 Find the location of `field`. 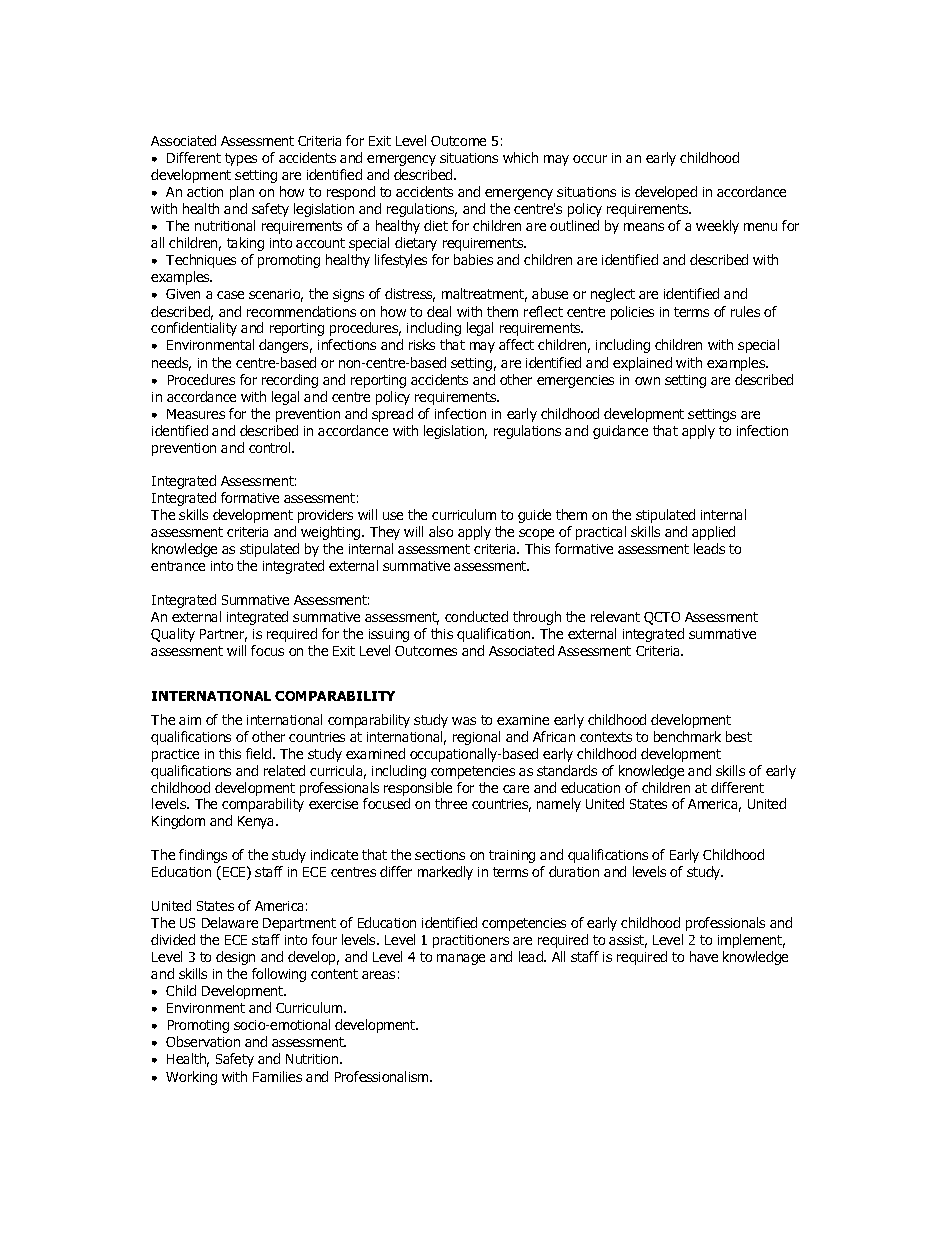

field is located at coordinates (260, 753).
